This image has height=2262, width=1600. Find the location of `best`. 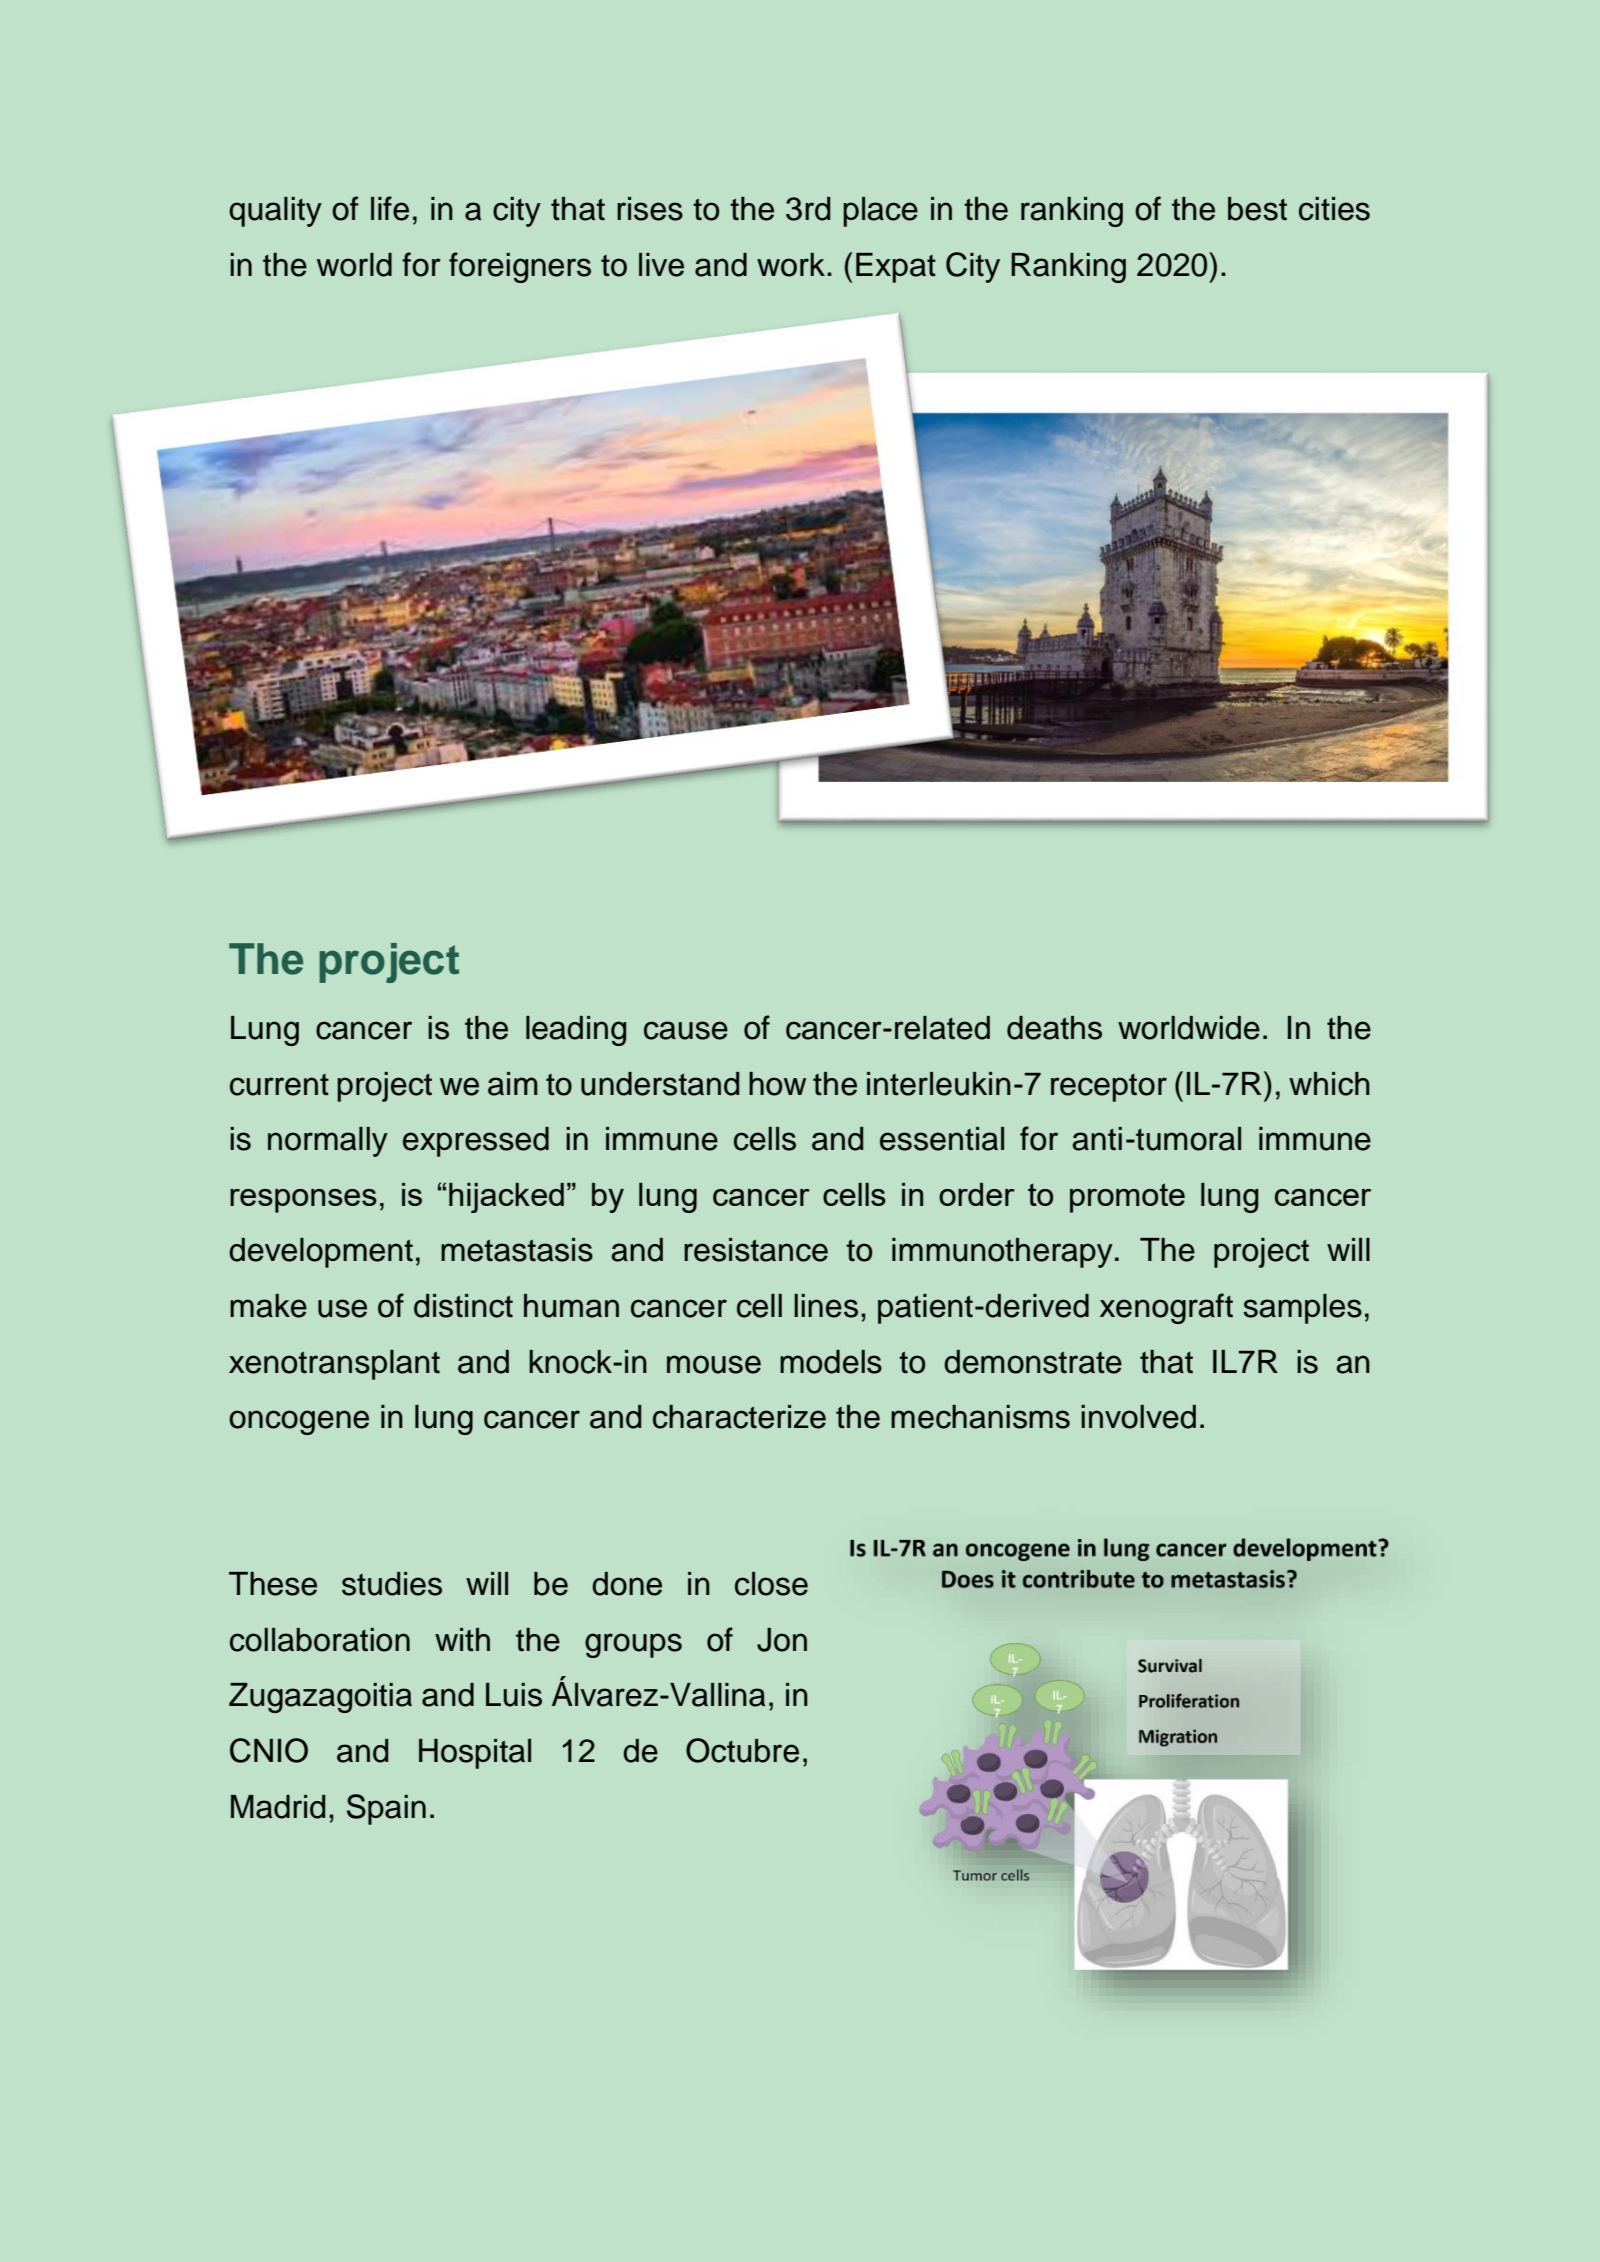

best is located at coordinates (1257, 209).
